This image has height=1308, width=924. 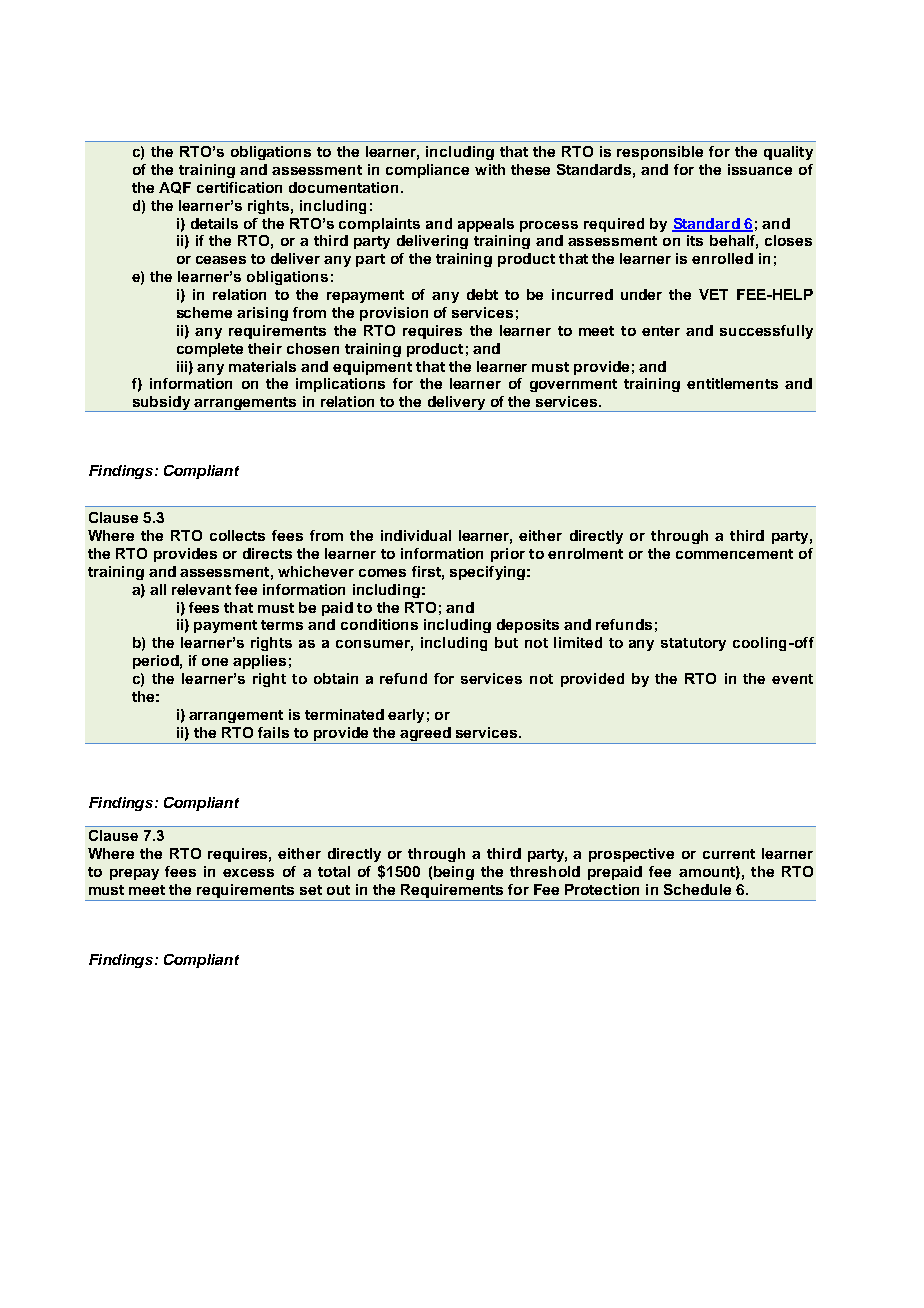 I want to click on individual, so click(x=416, y=535).
